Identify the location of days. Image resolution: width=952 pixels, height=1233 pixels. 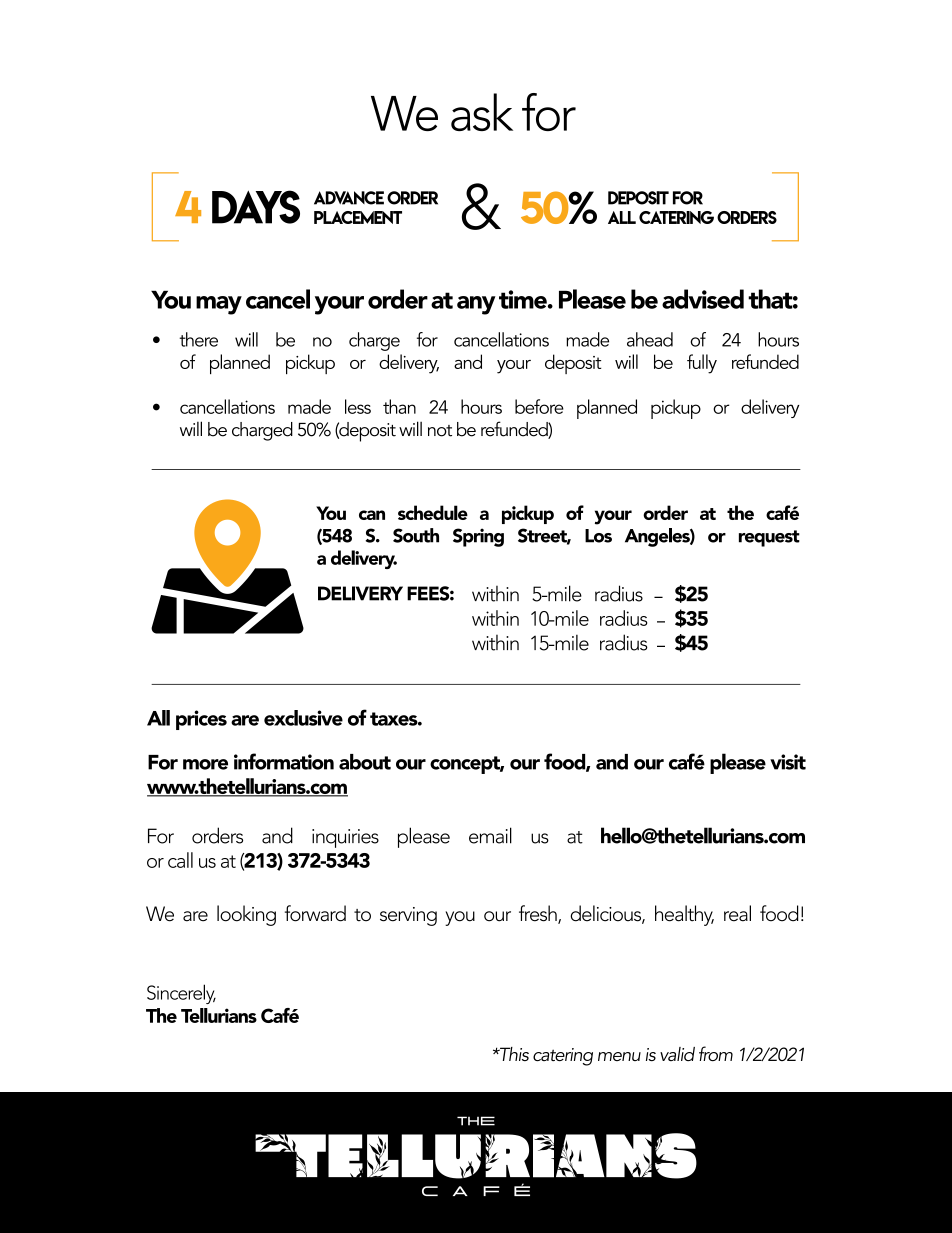
(256, 207).
